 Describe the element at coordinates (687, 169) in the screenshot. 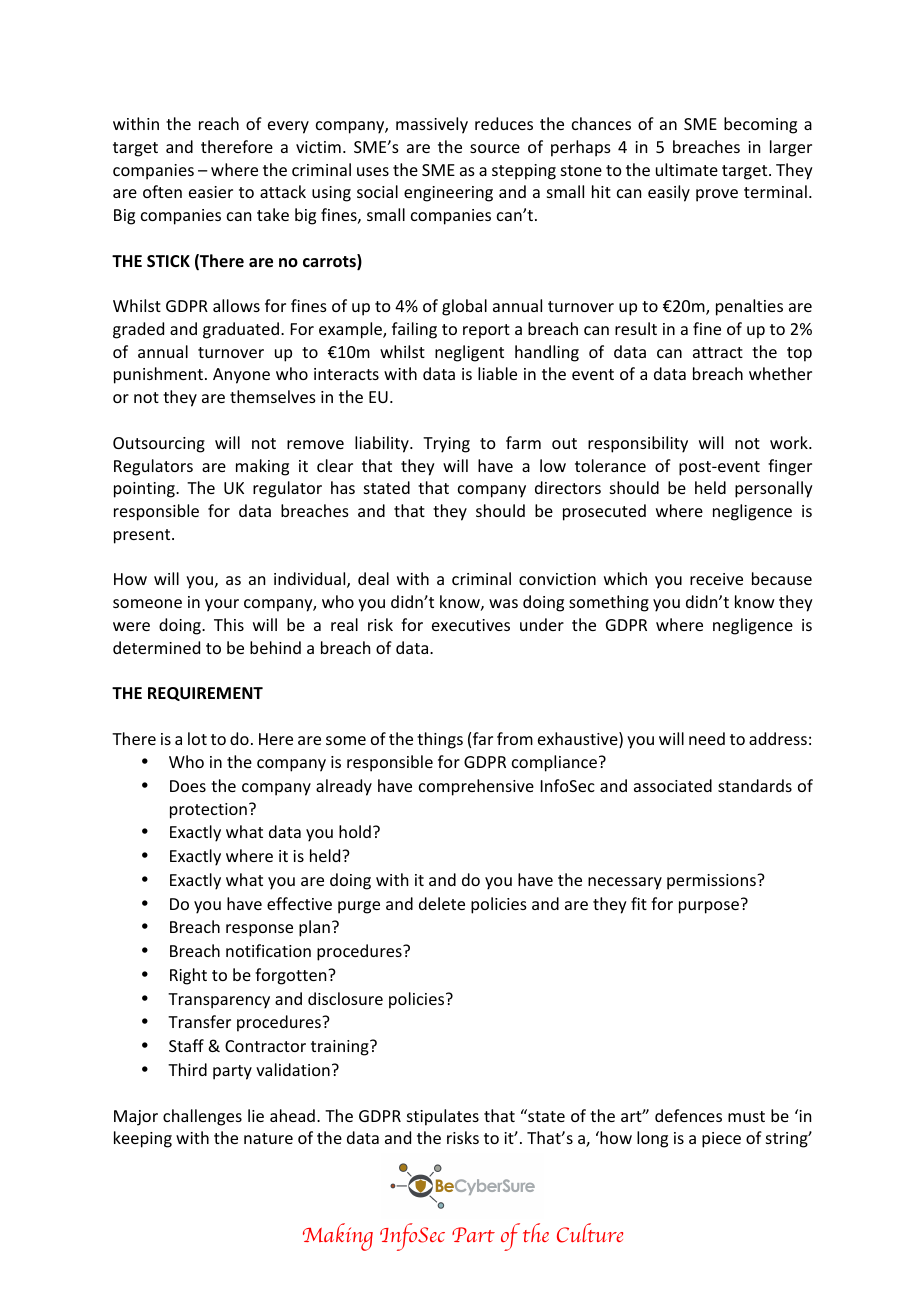

I see `ultimate` at that location.
